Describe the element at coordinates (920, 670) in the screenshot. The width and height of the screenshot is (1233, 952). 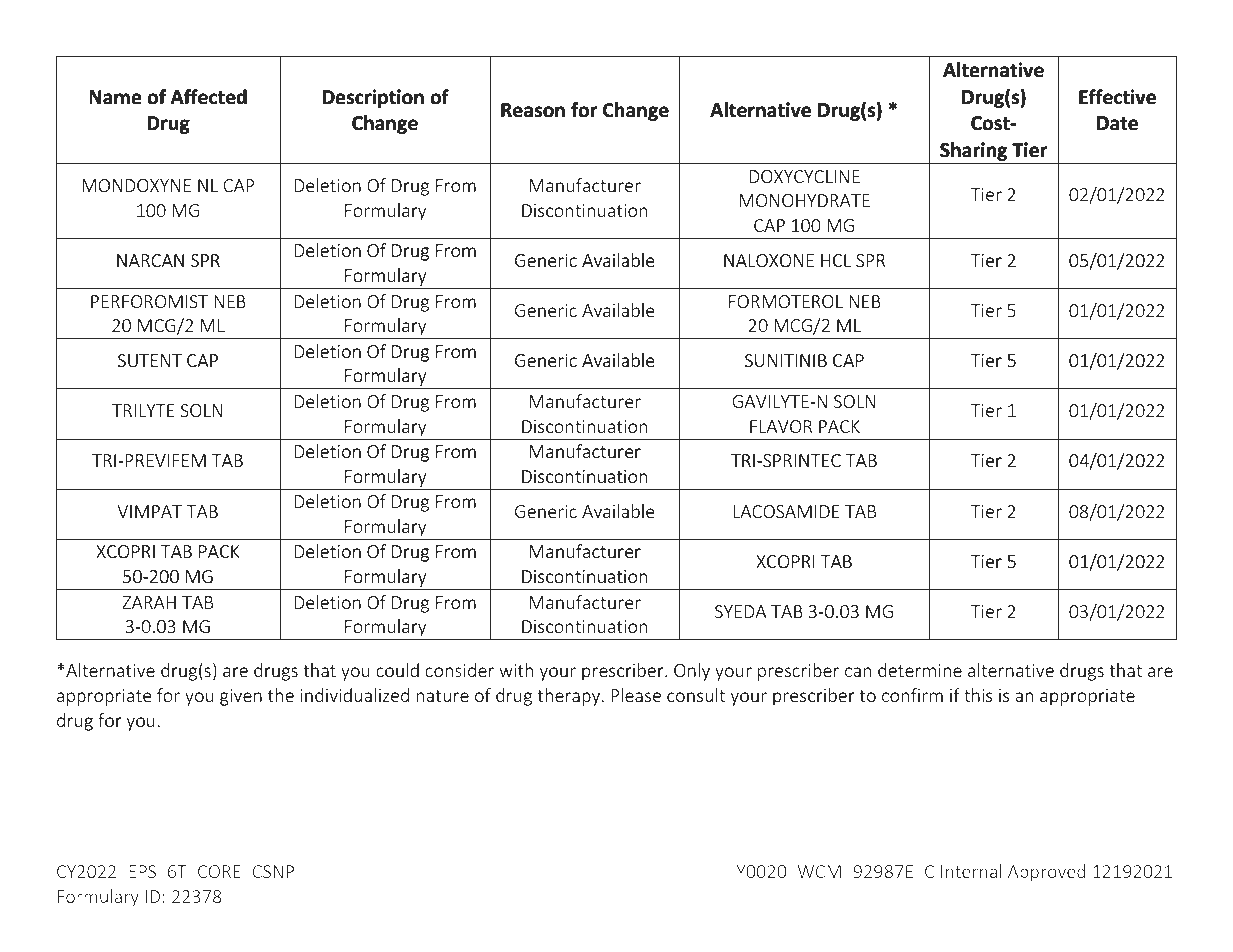
I see `determine` at that location.
